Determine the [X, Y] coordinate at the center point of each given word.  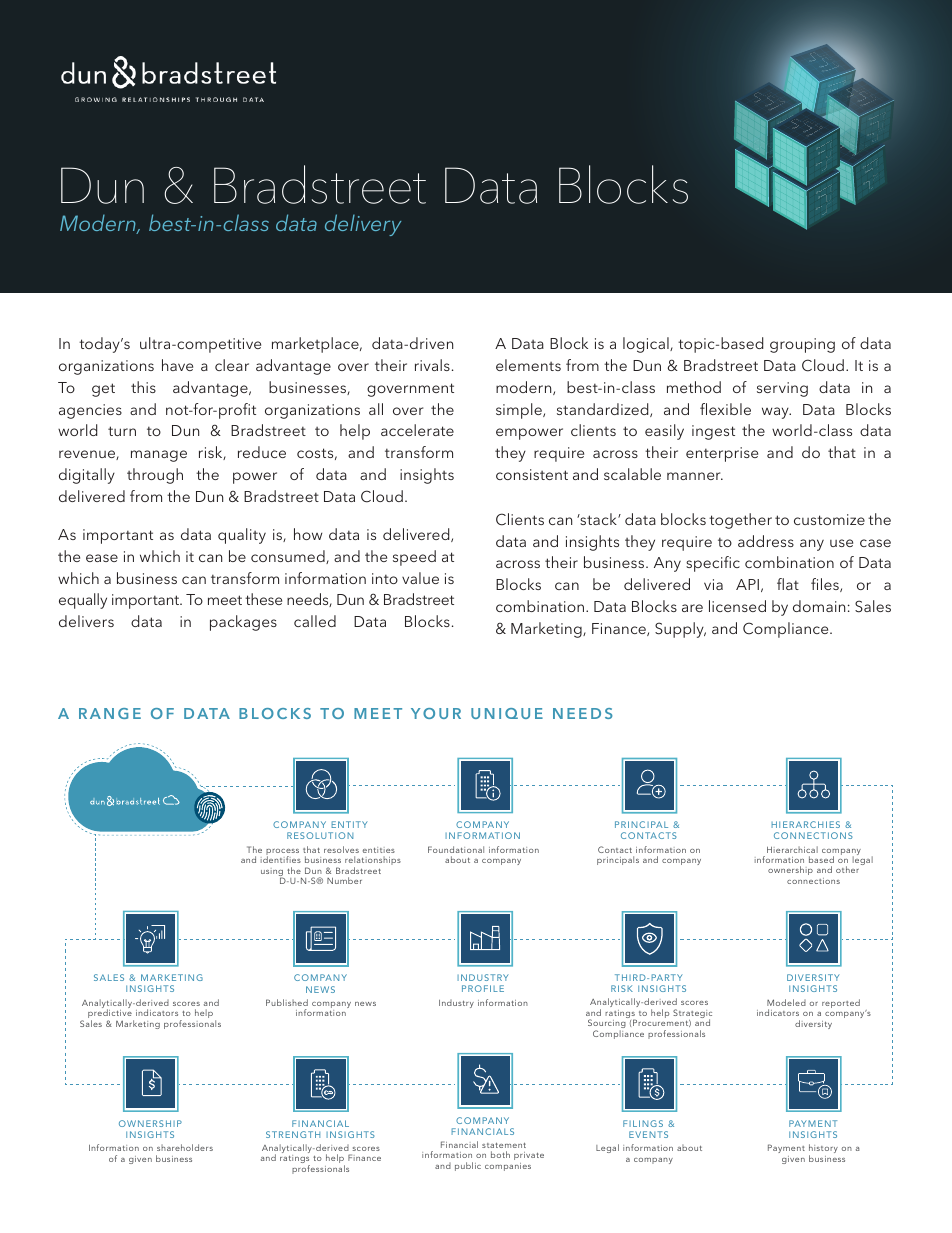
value [420, 578]
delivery [363, 225]
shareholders [185, 1147]
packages [243, 623]
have [177, 365]
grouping [802, 345]
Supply [680, 630]
